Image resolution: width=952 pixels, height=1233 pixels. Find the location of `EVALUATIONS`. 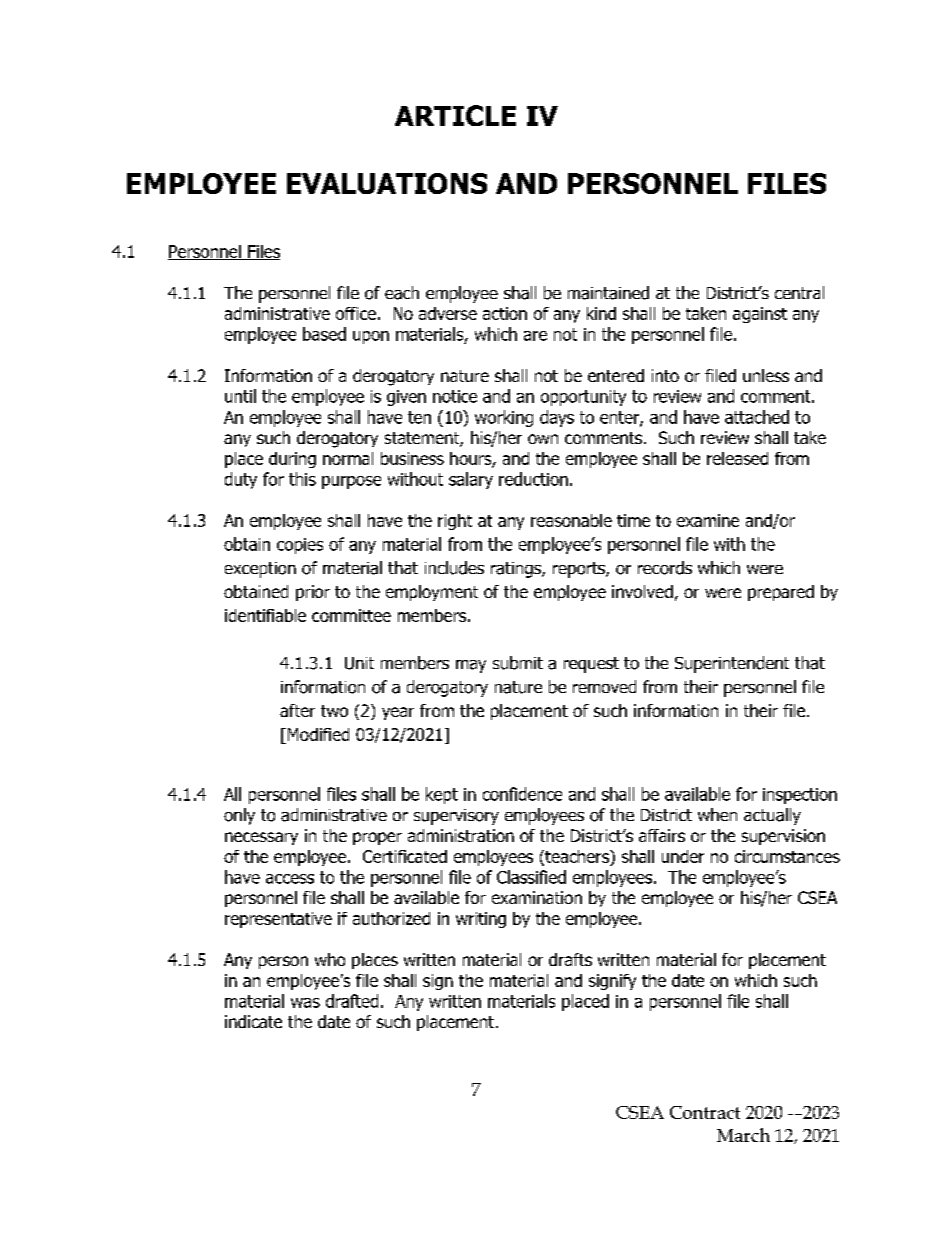

EVALUATIONS is located at coordinates (387, 183).
